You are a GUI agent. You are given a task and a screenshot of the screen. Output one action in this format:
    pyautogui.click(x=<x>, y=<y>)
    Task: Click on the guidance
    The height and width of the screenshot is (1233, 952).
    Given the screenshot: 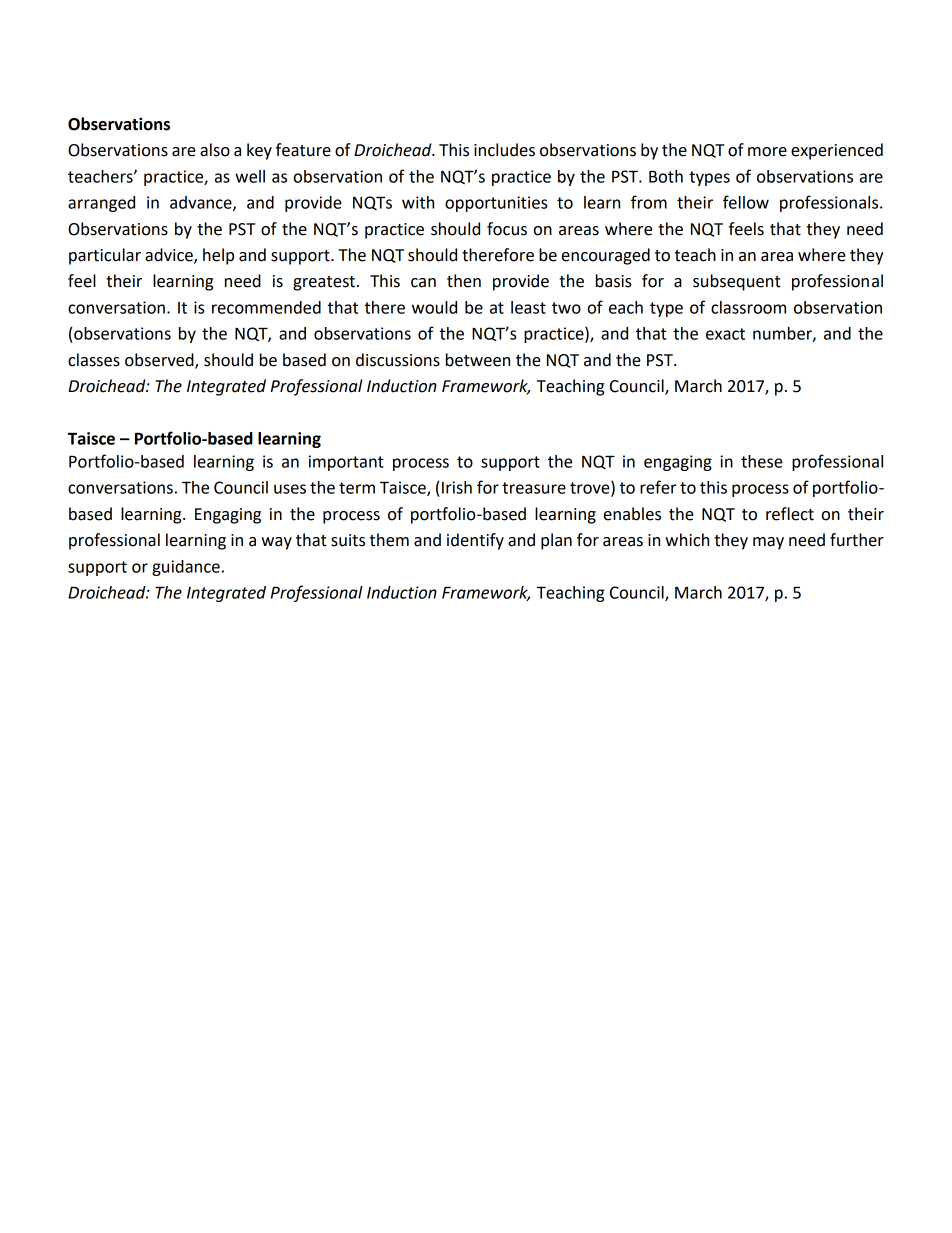 What is the action you would take?
    pyautogui.click(x=186, y=568)
